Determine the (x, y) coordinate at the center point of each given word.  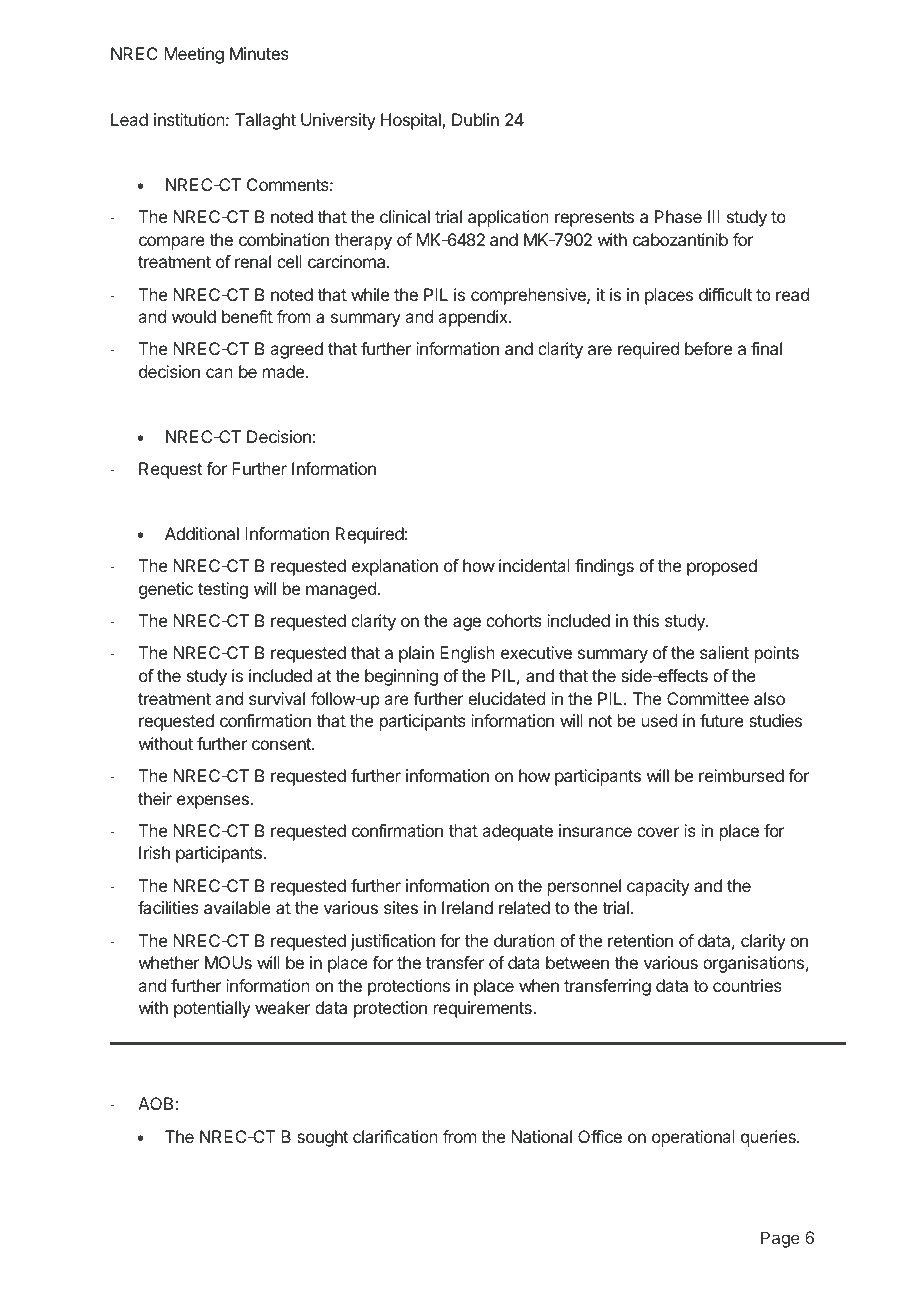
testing (223, 590)
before (708, 348)
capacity (658, 887)
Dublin (475, 119)
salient (724, 652)
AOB (157, 1103)
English (467, 654)
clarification (395, 1136)
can (219, 373)
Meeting (194, 55)
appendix (474, 318)
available (237, 907)
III (714, 216)
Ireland (467, 907)
